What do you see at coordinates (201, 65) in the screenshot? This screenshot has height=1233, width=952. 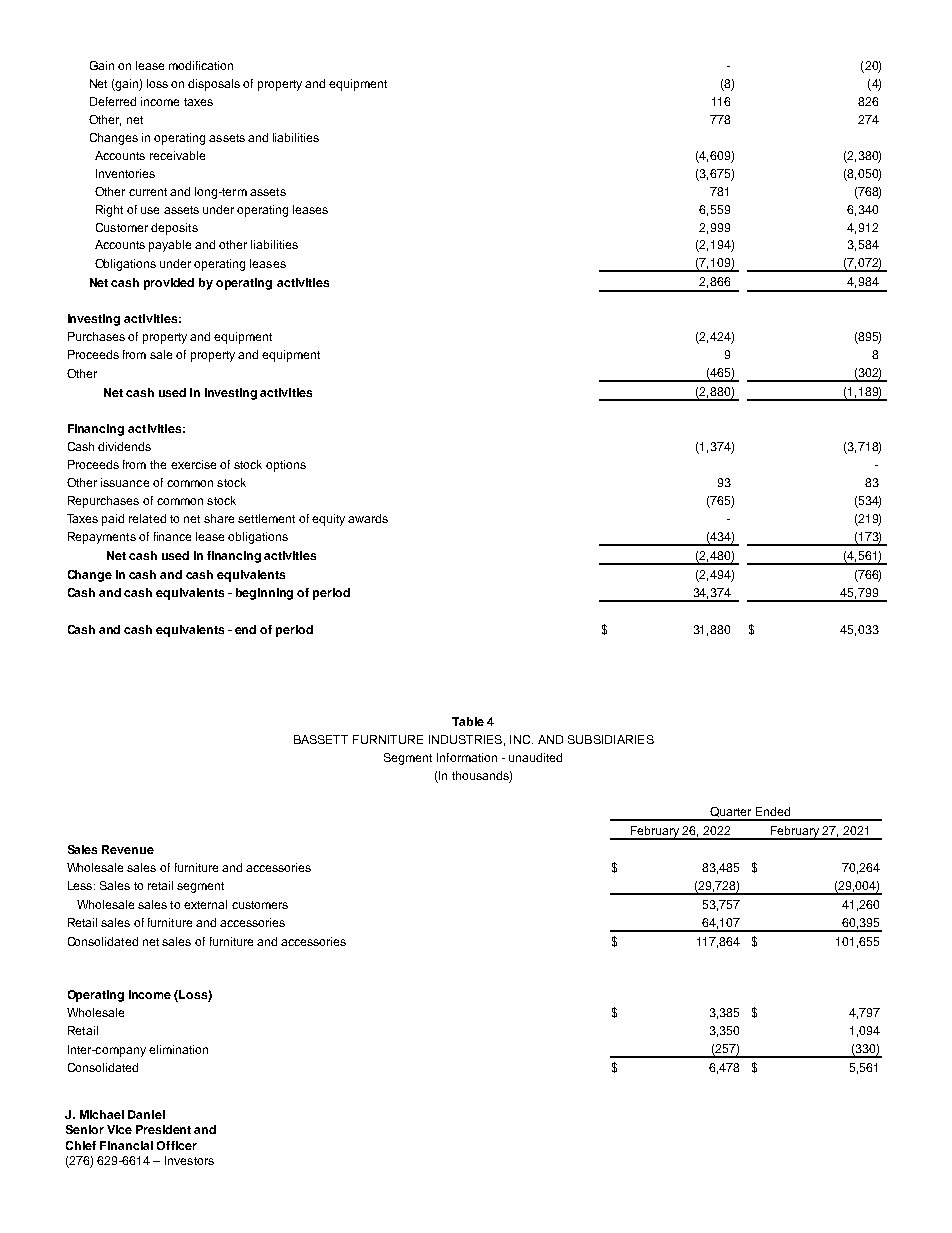 I see `modification` at bounding box center [201, 65].
